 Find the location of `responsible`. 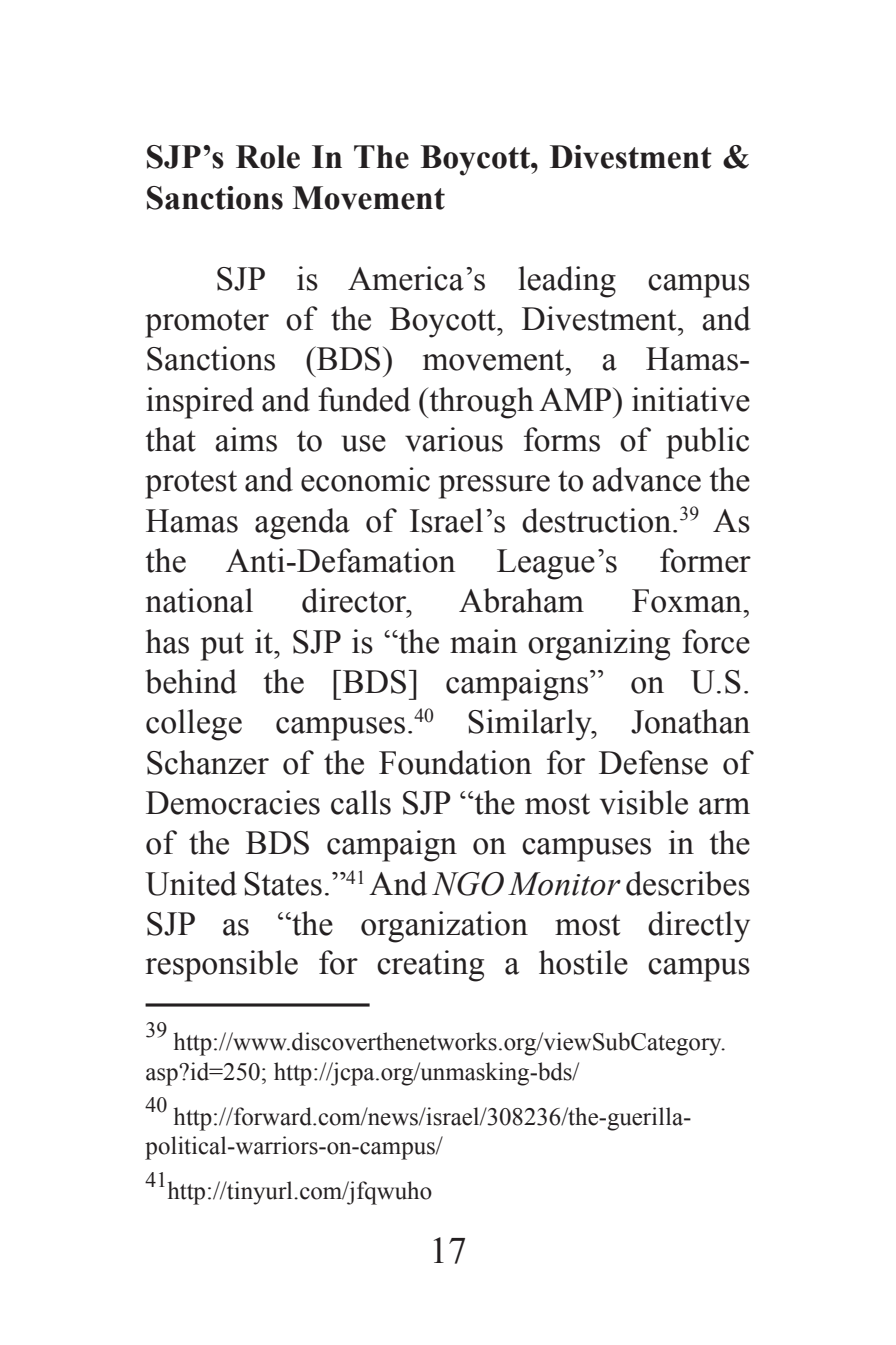

responsible is located at coordinates (222, 966).
